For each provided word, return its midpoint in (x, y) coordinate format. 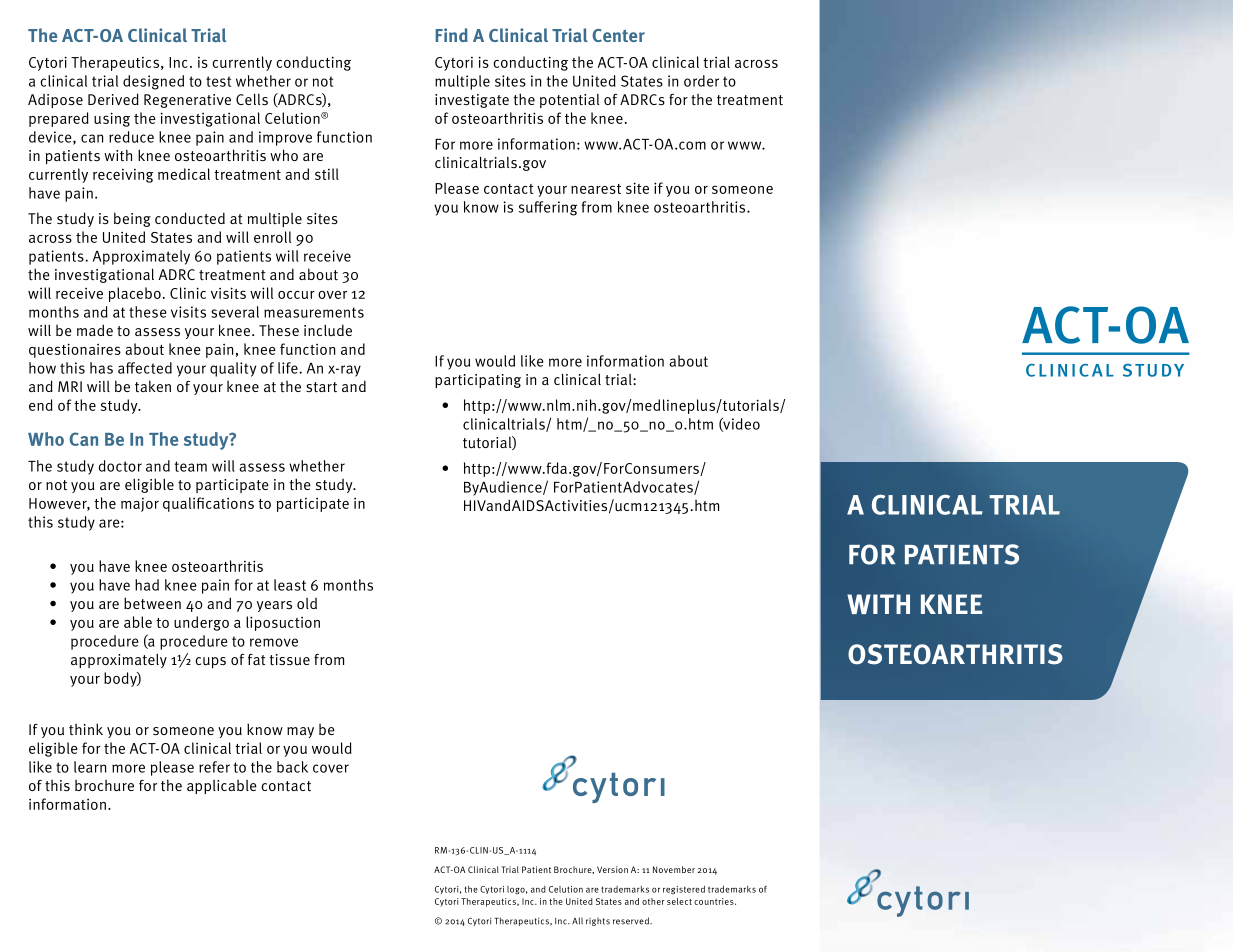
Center (618, 35)
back (292, 767)
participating (478, 381)
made (95, 330)
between (152, 603)
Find (451, 35)
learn (90, 767)
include (328, 330)
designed (153, 82)
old (307, 603)
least (290, 585)
